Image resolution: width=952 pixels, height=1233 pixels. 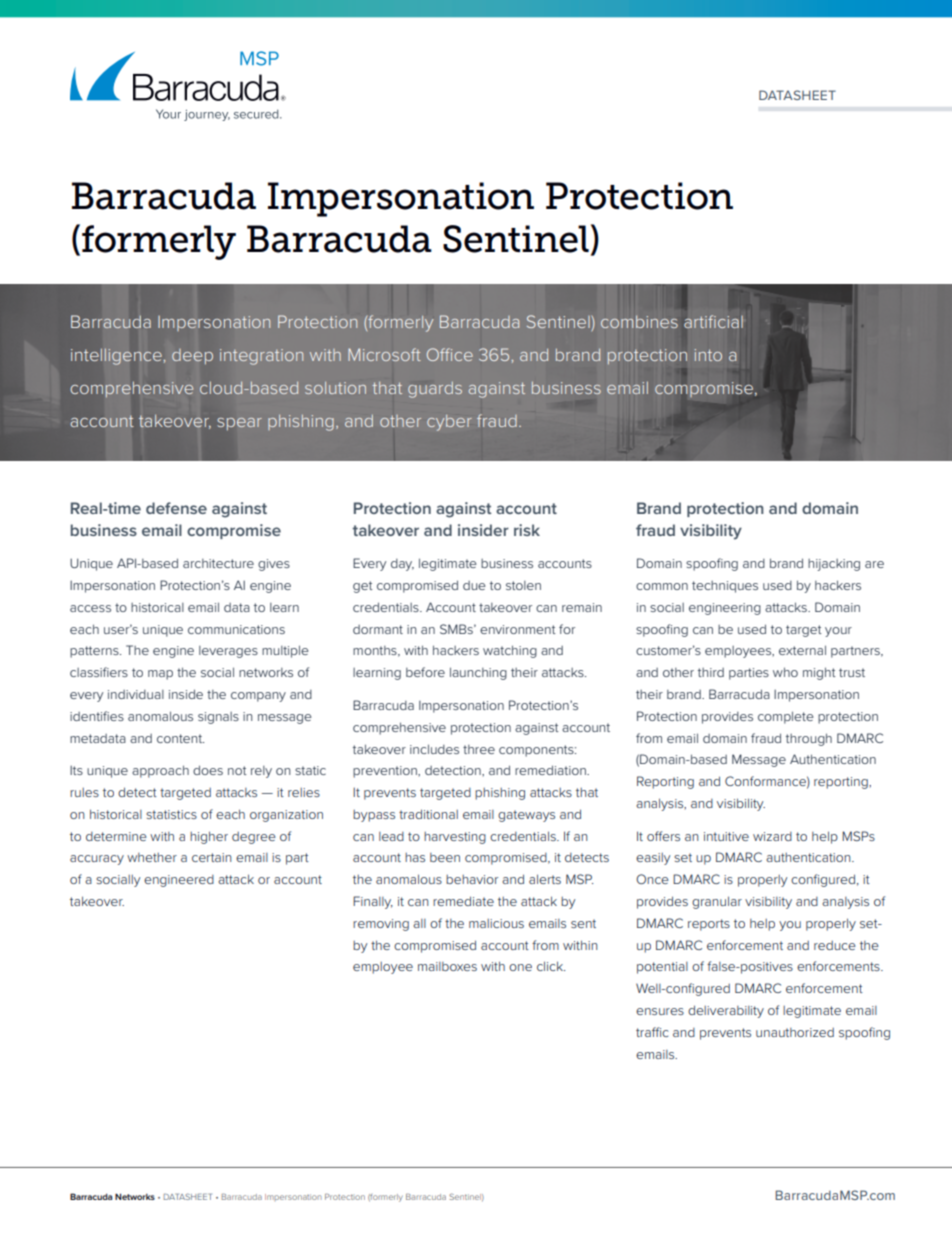 I want to click on harvesting, so click(x=455, y=838).
